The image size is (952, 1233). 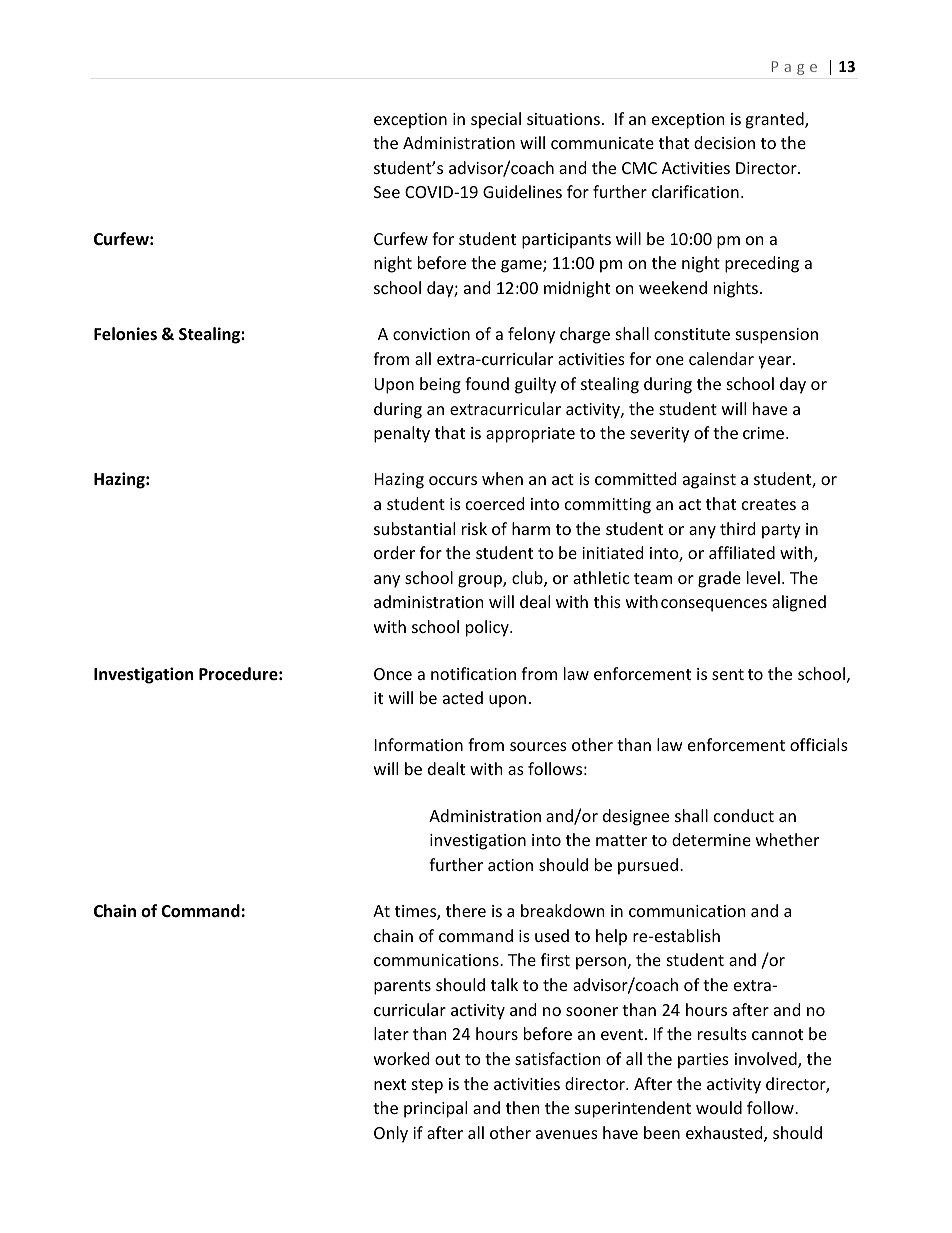 I want to click on sources, so click(x=538, y=746).
